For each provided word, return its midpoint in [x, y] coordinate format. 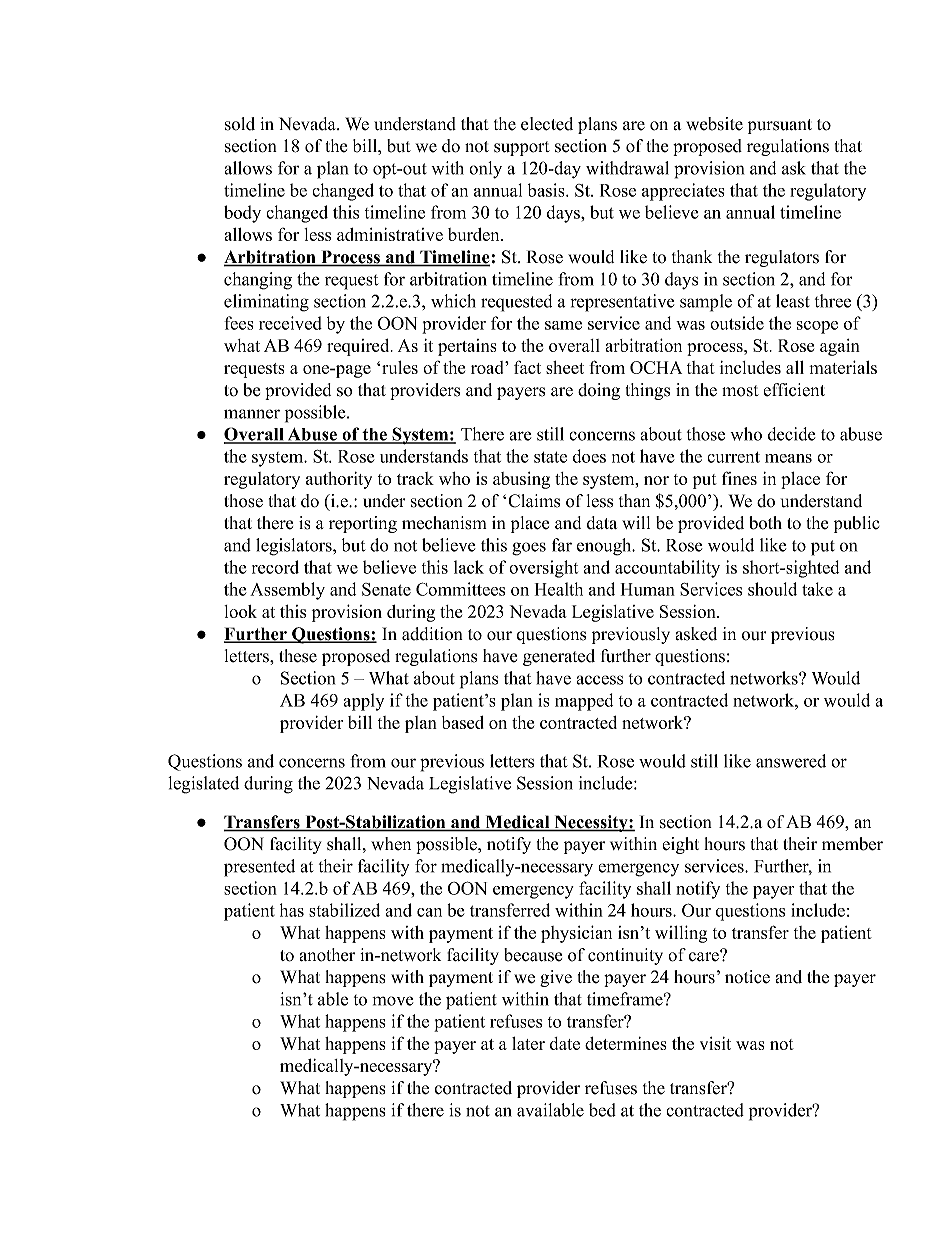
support [522, 148]
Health [559, 589]
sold [240, 124]
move [393, 1001]
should [772, 589]
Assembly [287, 591]
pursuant [780, 126]
